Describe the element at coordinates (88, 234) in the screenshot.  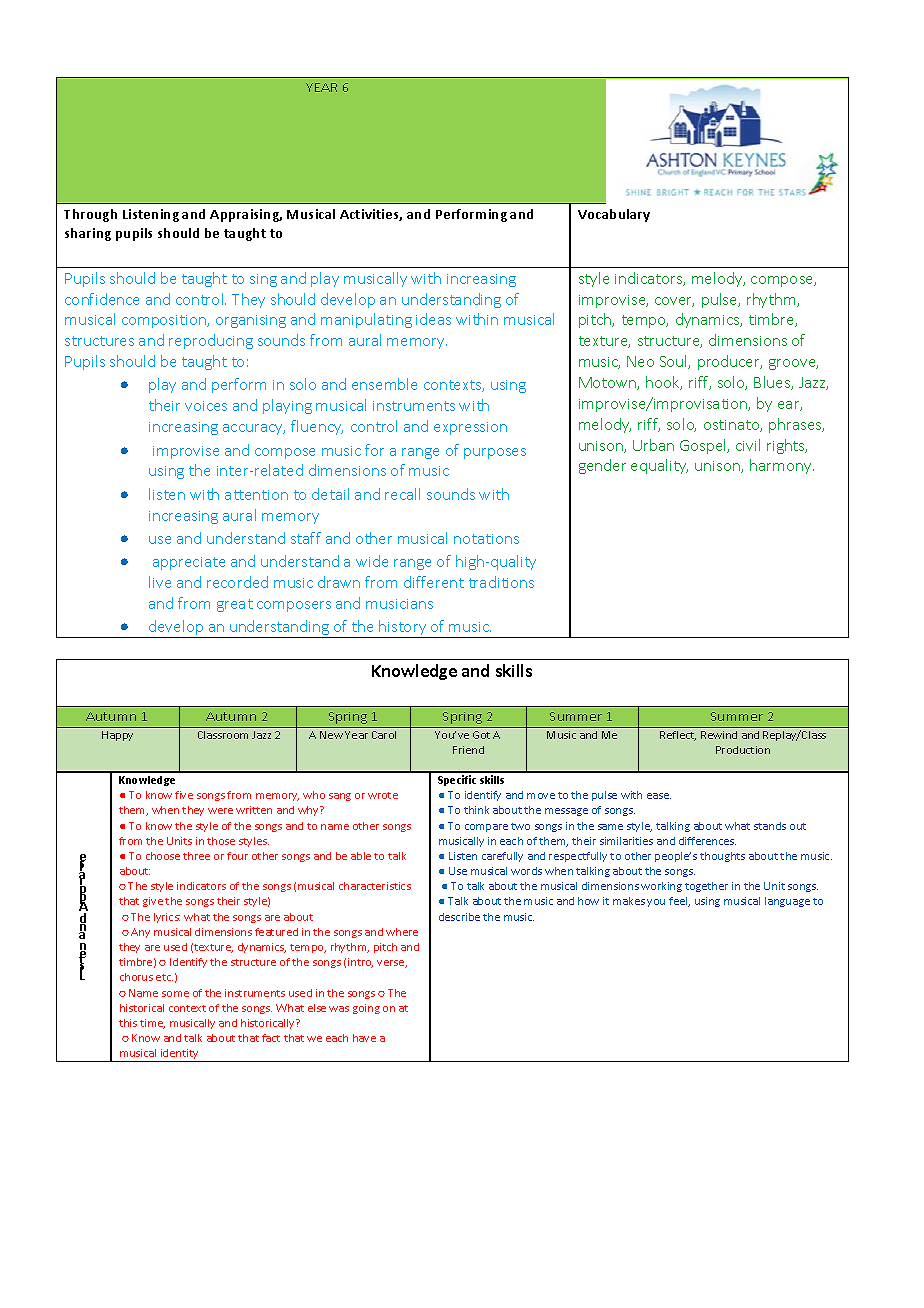
I see `sharing` at that location.
